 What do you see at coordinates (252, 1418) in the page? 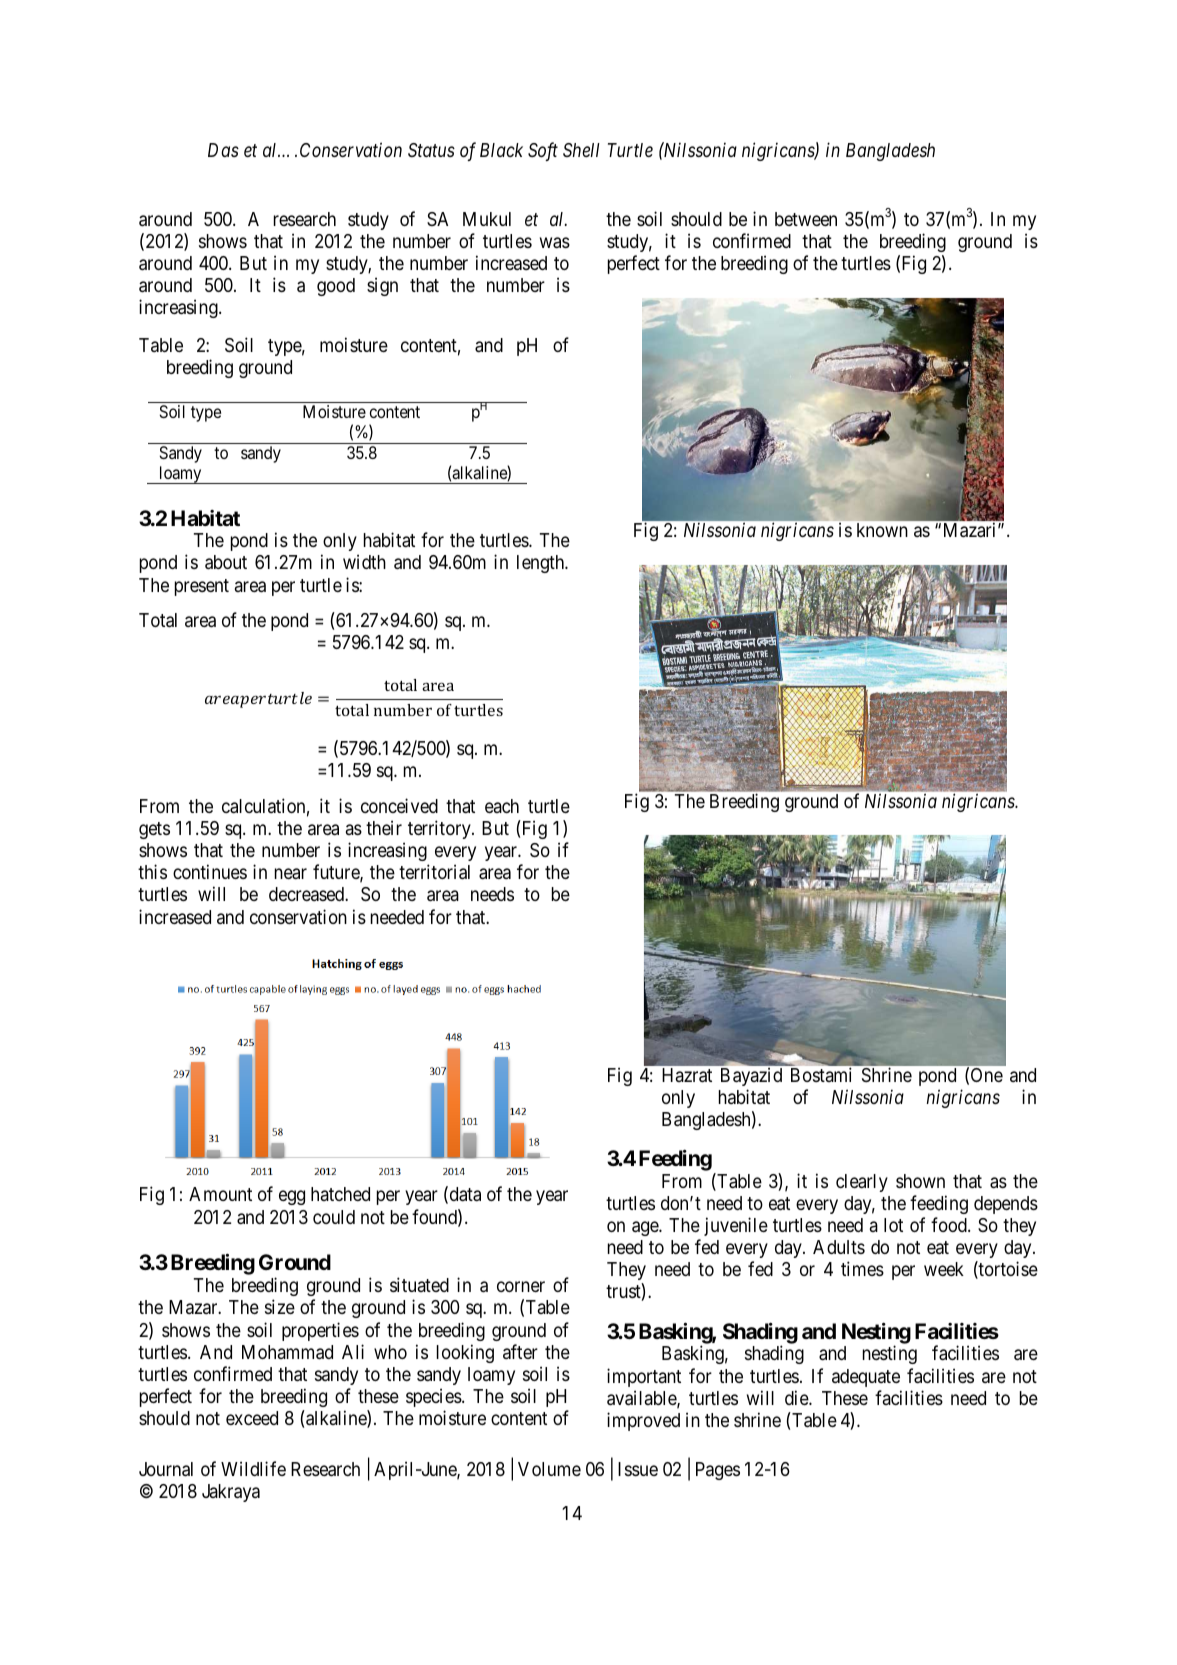
I see `exceed` at bounding box center [252, 1418].
